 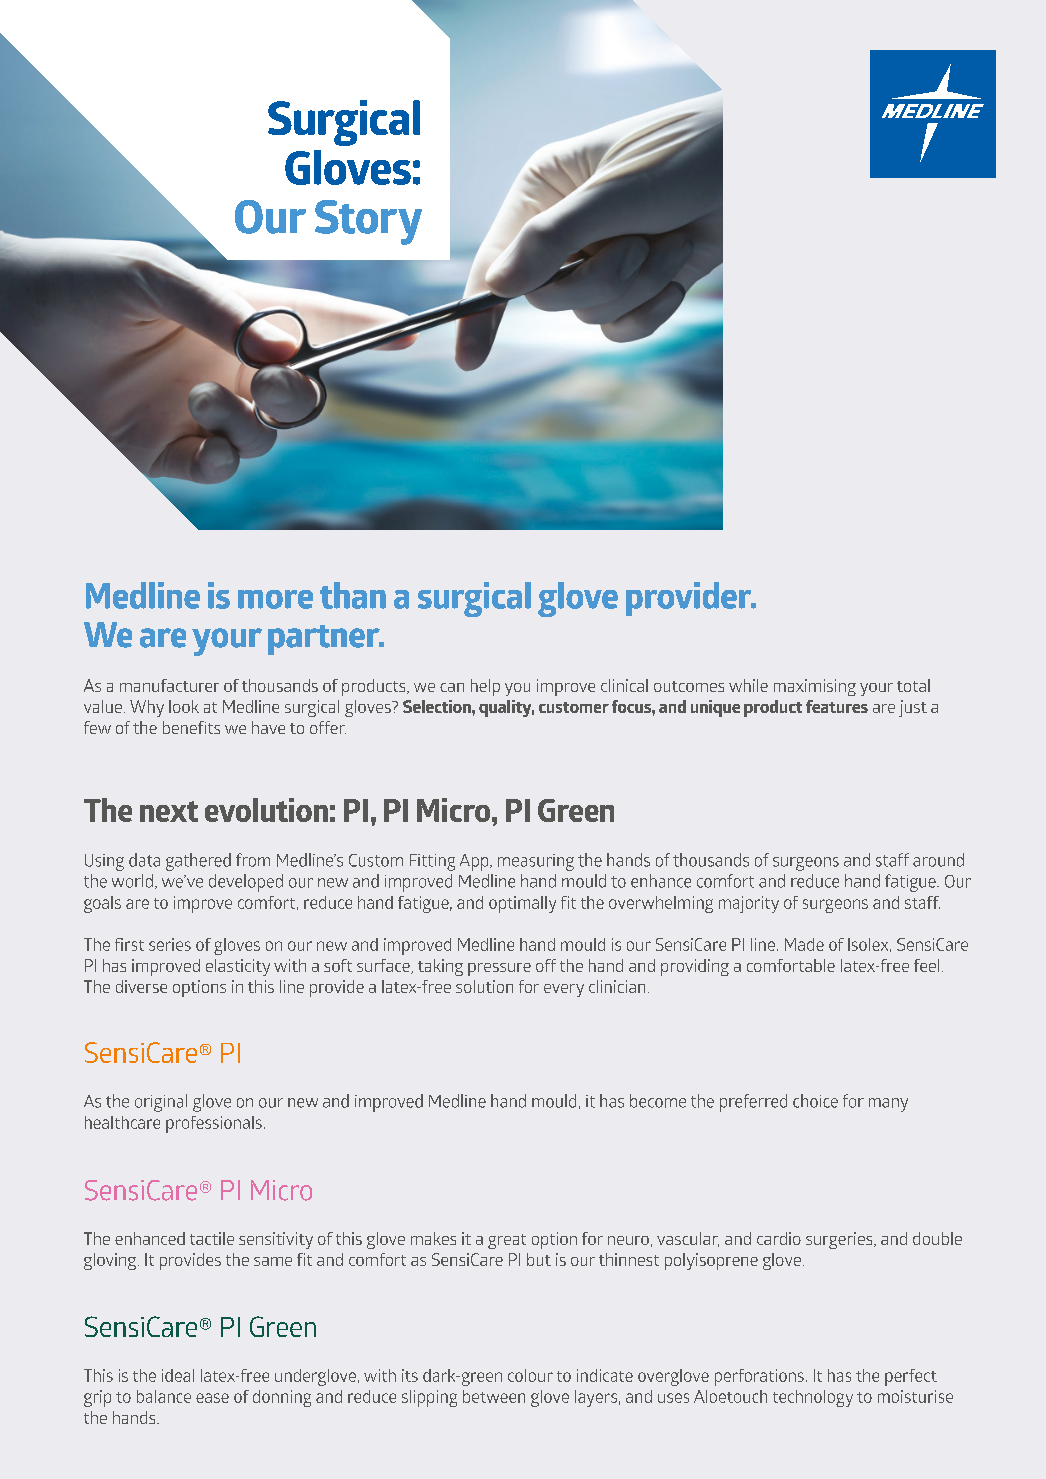 I want to click on around, so click(x=938, y=860).
